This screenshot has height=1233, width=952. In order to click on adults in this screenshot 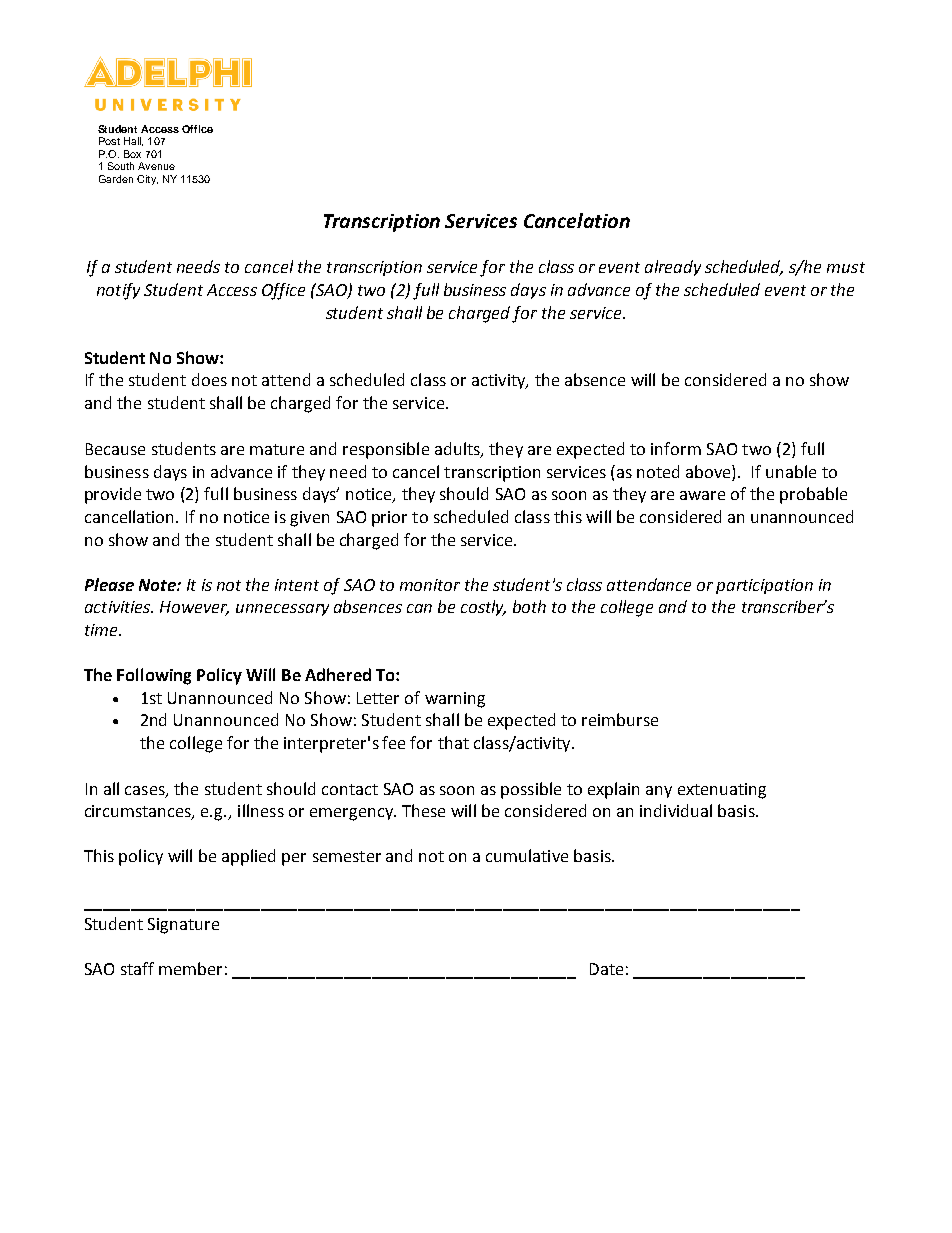, I will do `click(458, 449)`.
